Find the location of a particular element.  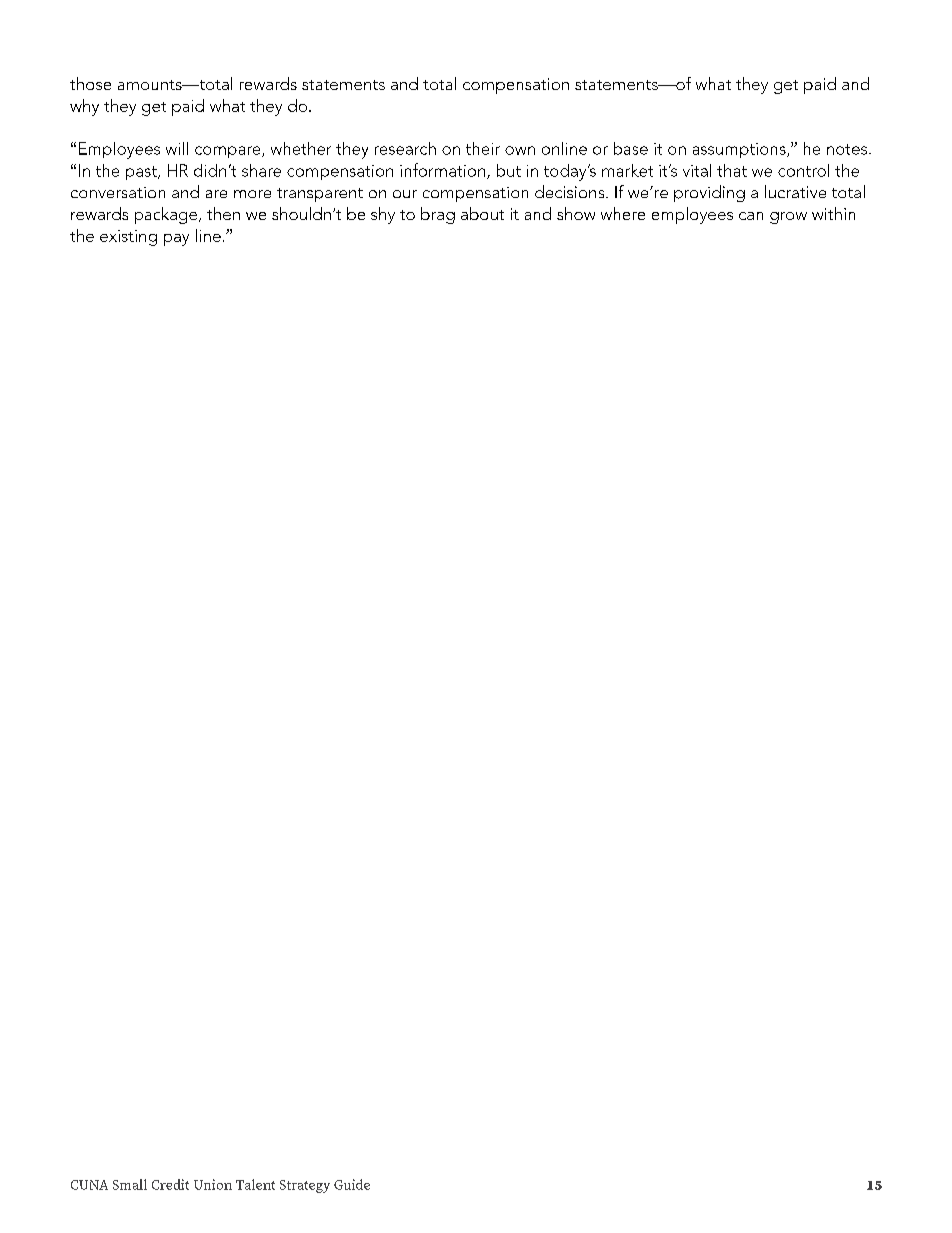

assumptions is located at coordinates (740, 150).
